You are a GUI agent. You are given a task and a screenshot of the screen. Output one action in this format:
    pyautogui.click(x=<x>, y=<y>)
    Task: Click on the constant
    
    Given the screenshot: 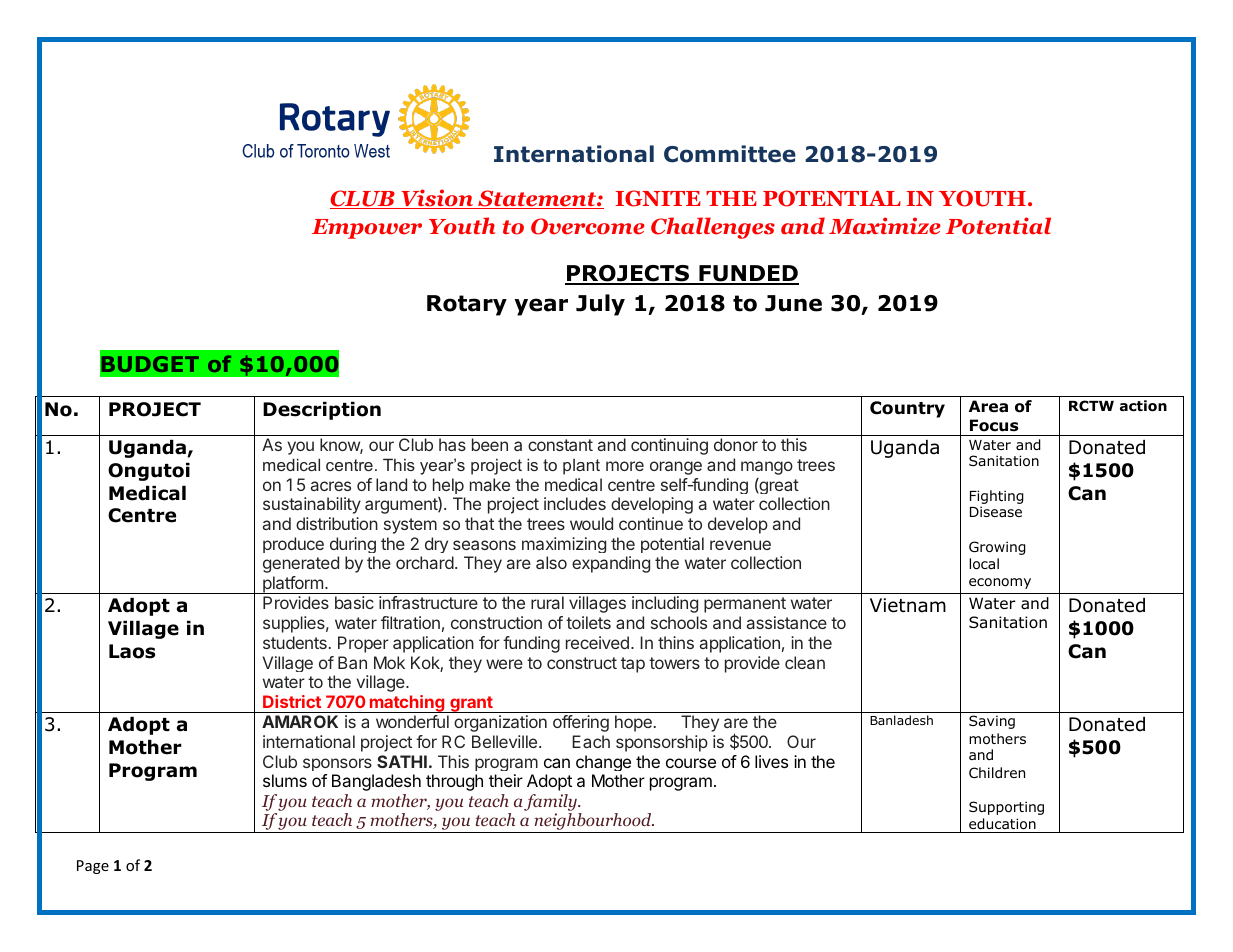 What is the action you would take?
    pyautogui.click(x=560, y=445)
